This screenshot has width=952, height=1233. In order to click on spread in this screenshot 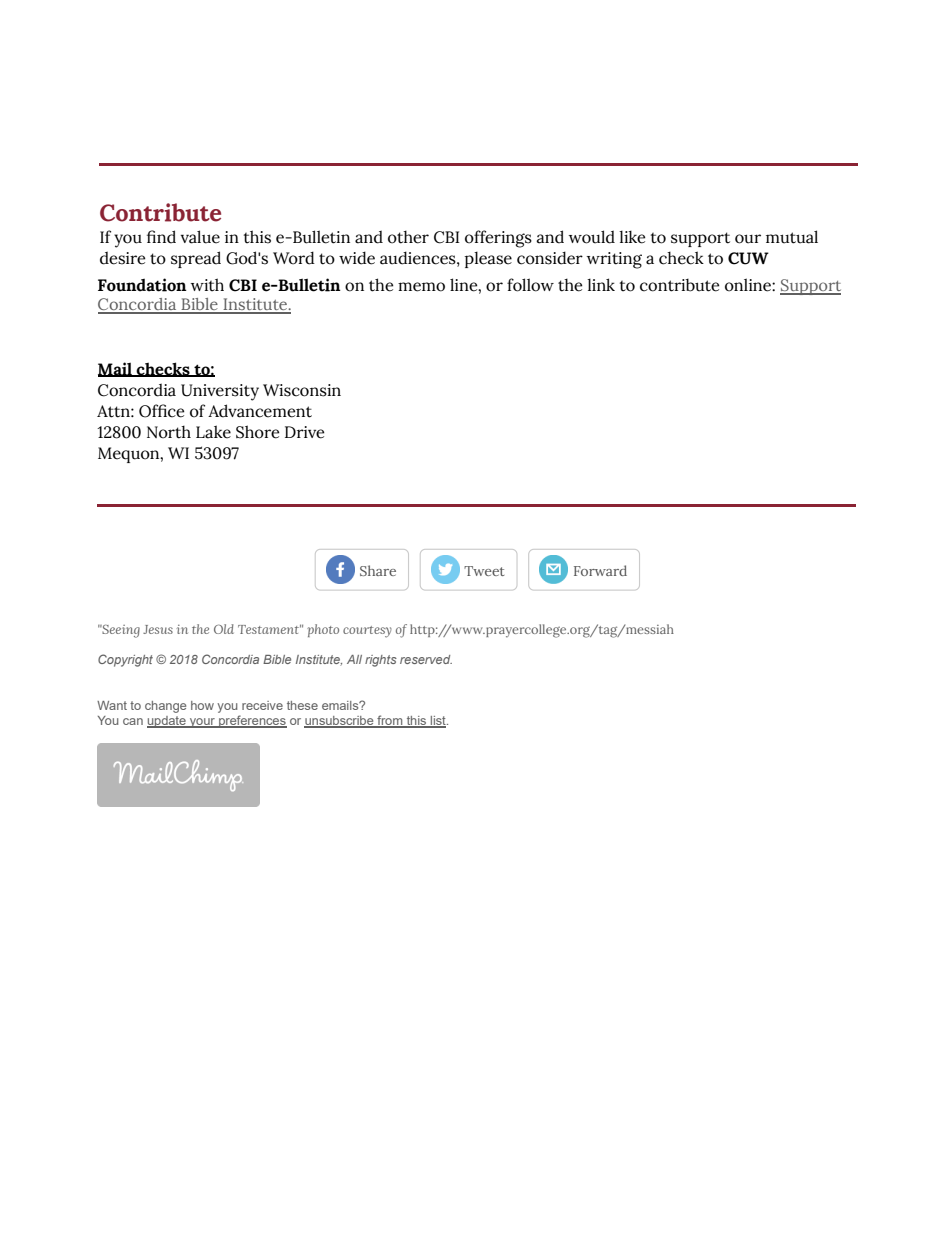, I will do `click(196, 259)`.
